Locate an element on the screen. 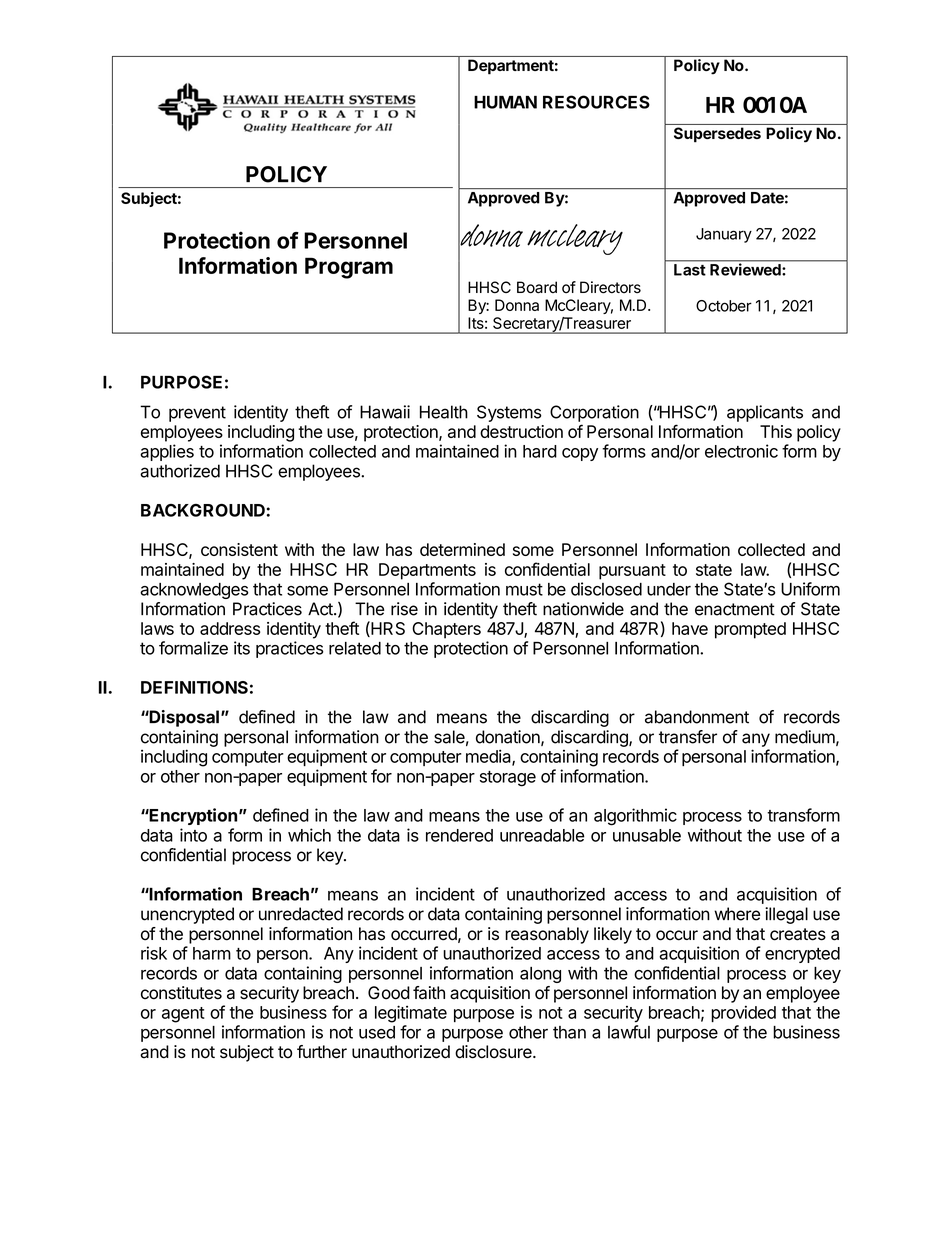 The image size is (952, 1233). consistent is located at coordinates (239, 549).
